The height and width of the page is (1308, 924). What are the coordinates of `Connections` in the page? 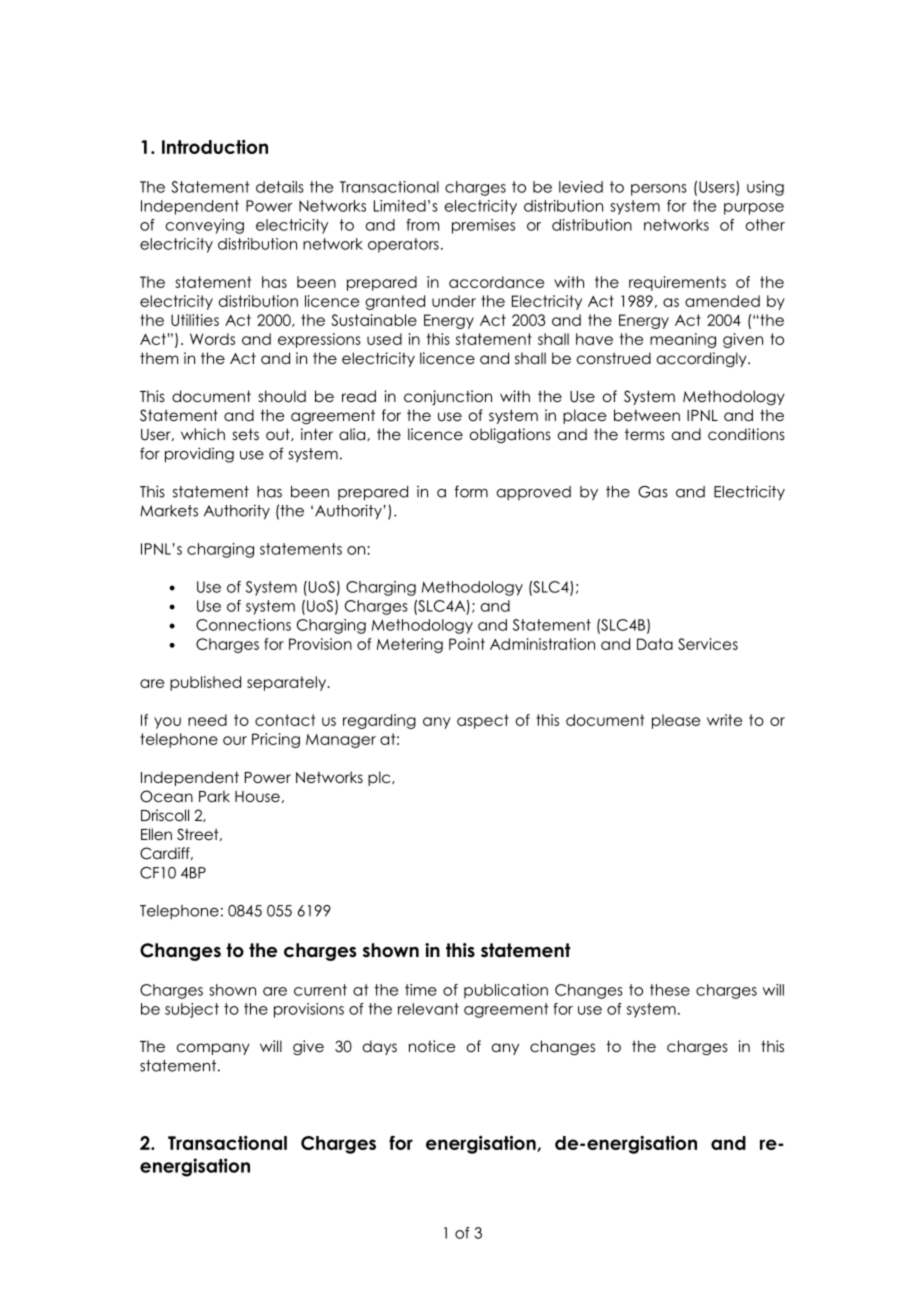 It's located at (243, 625).
